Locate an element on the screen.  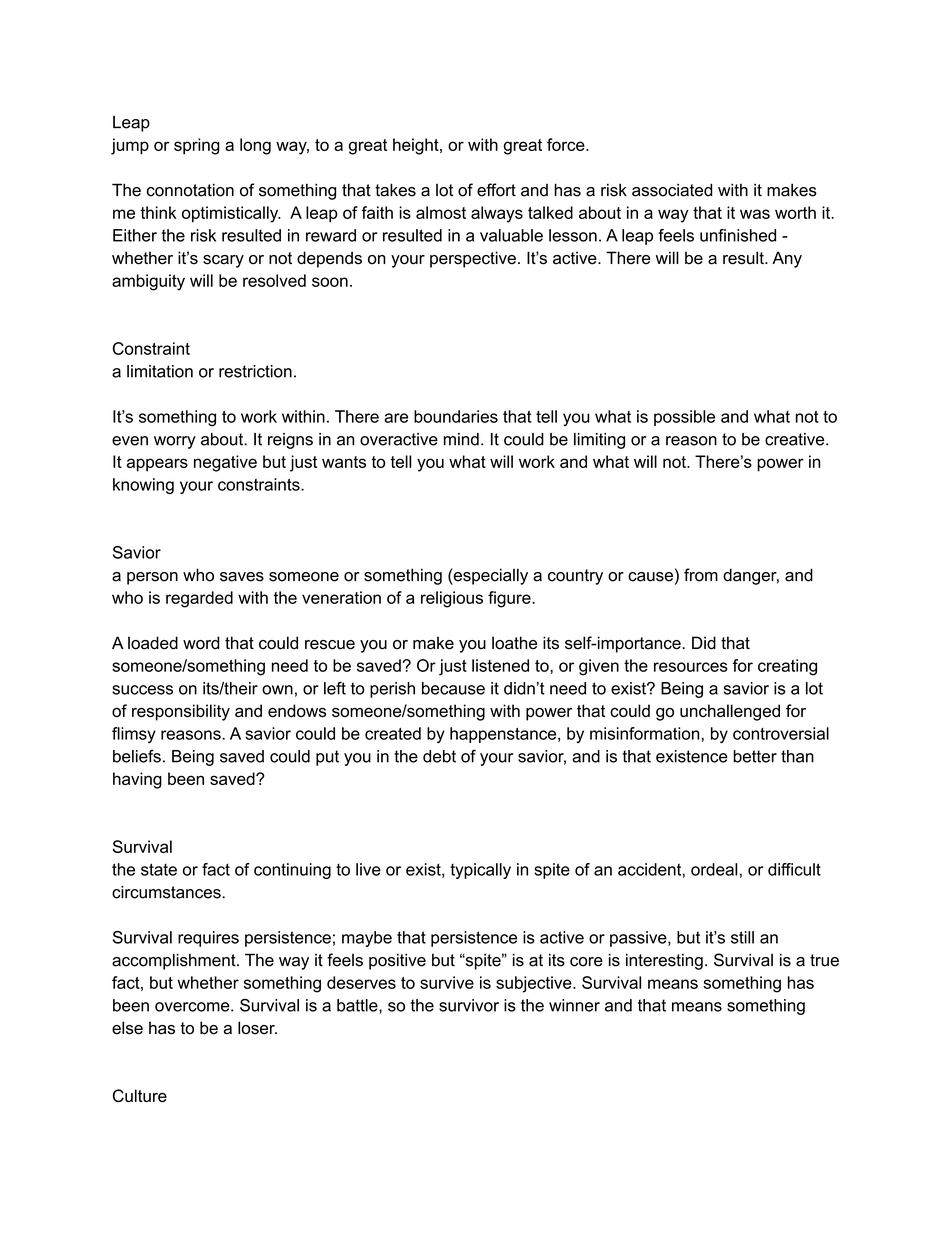
mind is located at coordinates (461, 439).
